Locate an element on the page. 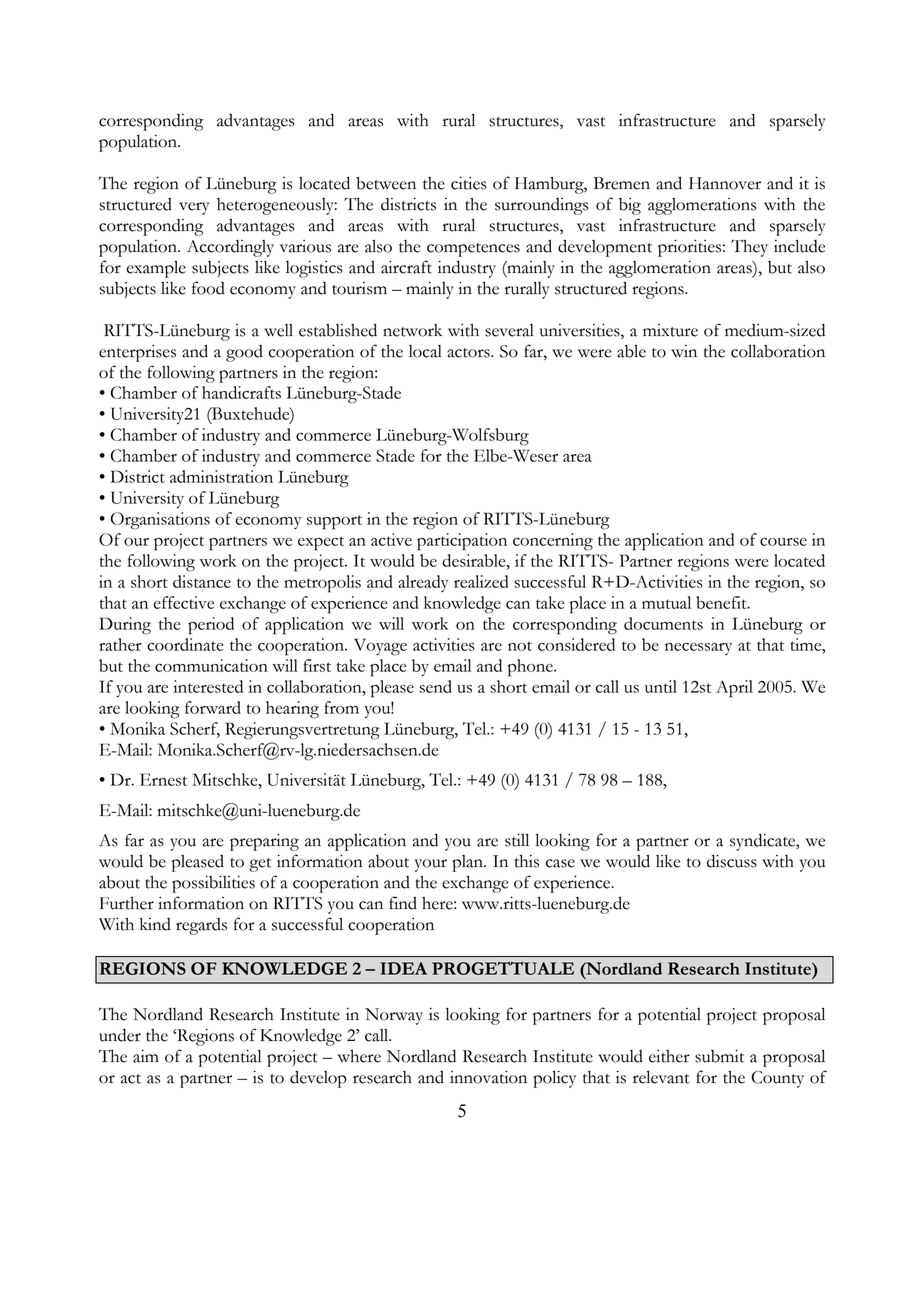 The image size is (924, 1308). necessary is located at coordinates (698, 649).
